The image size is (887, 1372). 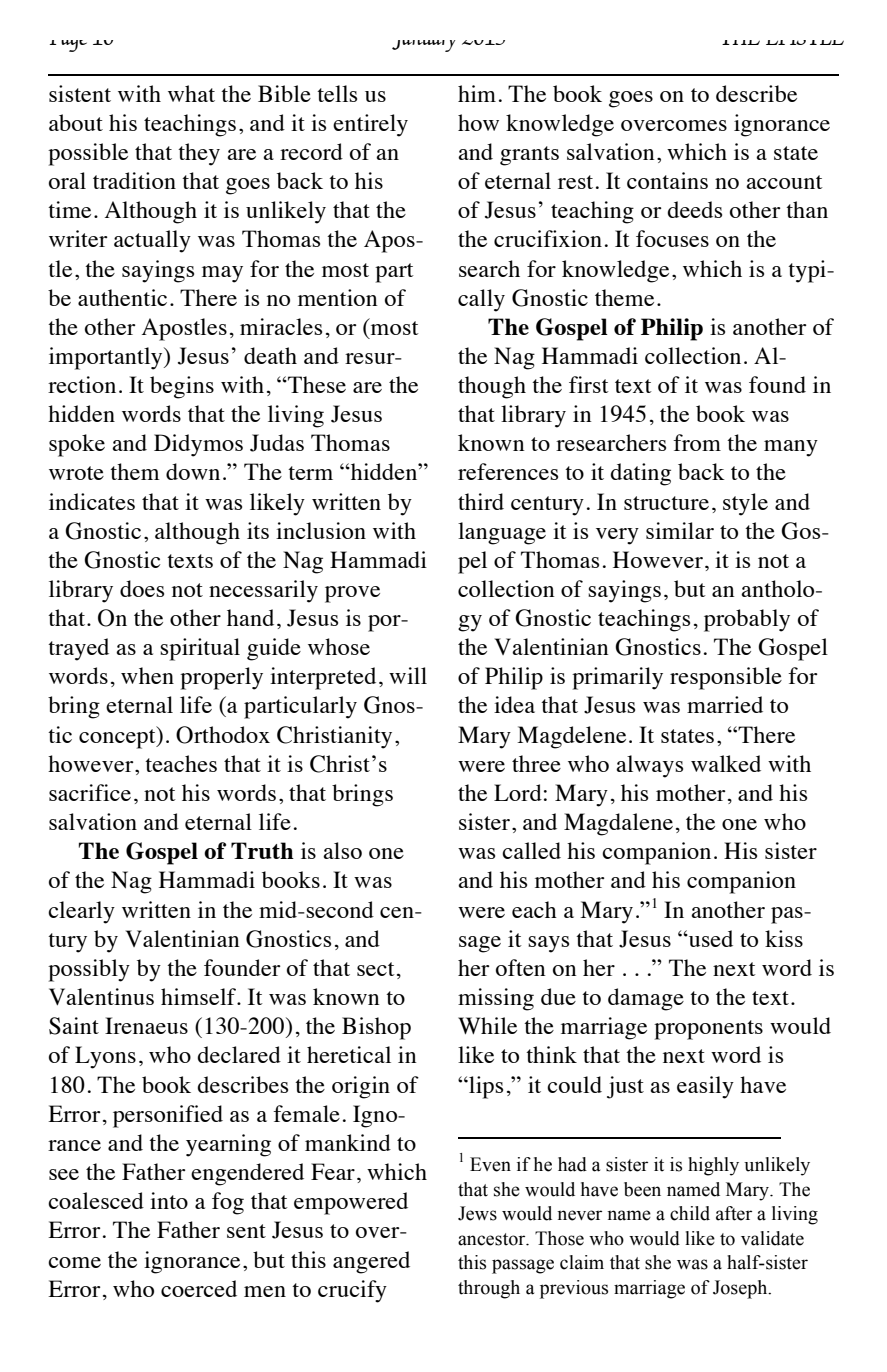 What do you see at coordinates (370, 125) in the document?
I see `entirely` at bounding box center [370, 125].
